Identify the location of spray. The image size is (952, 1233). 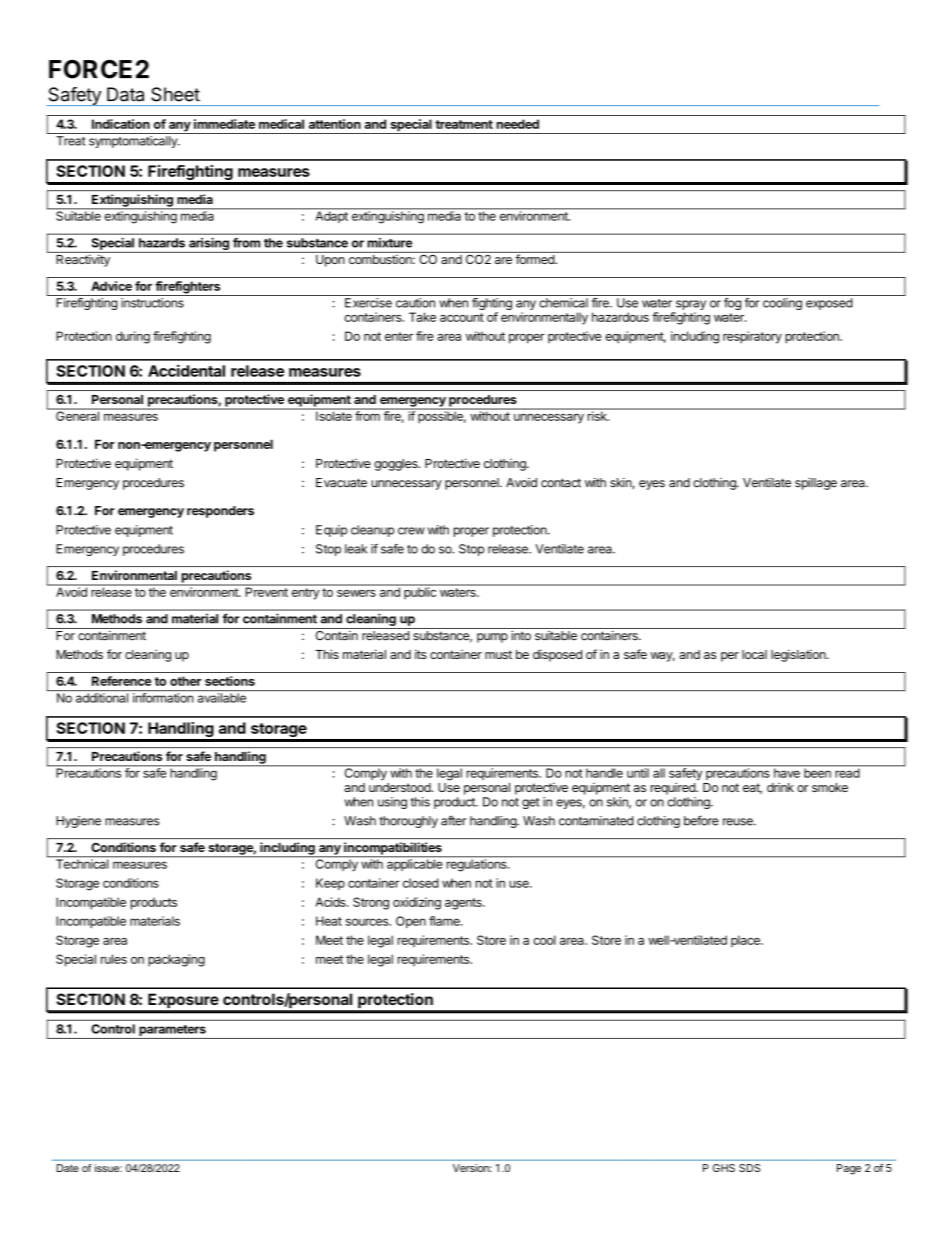
(691, 305).
